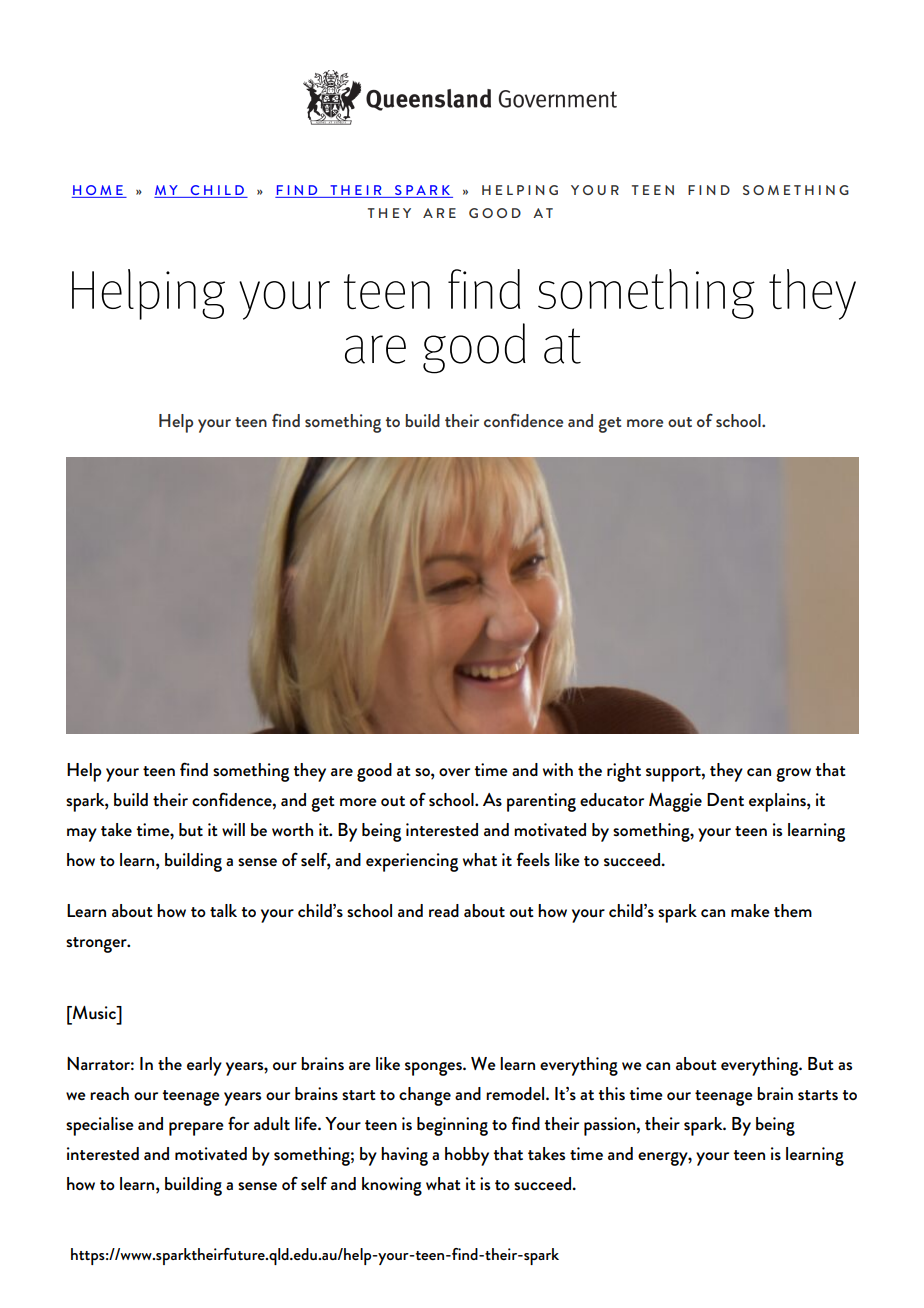 The image size is (924, 1308). I want to click on read, so click(444, 910).
